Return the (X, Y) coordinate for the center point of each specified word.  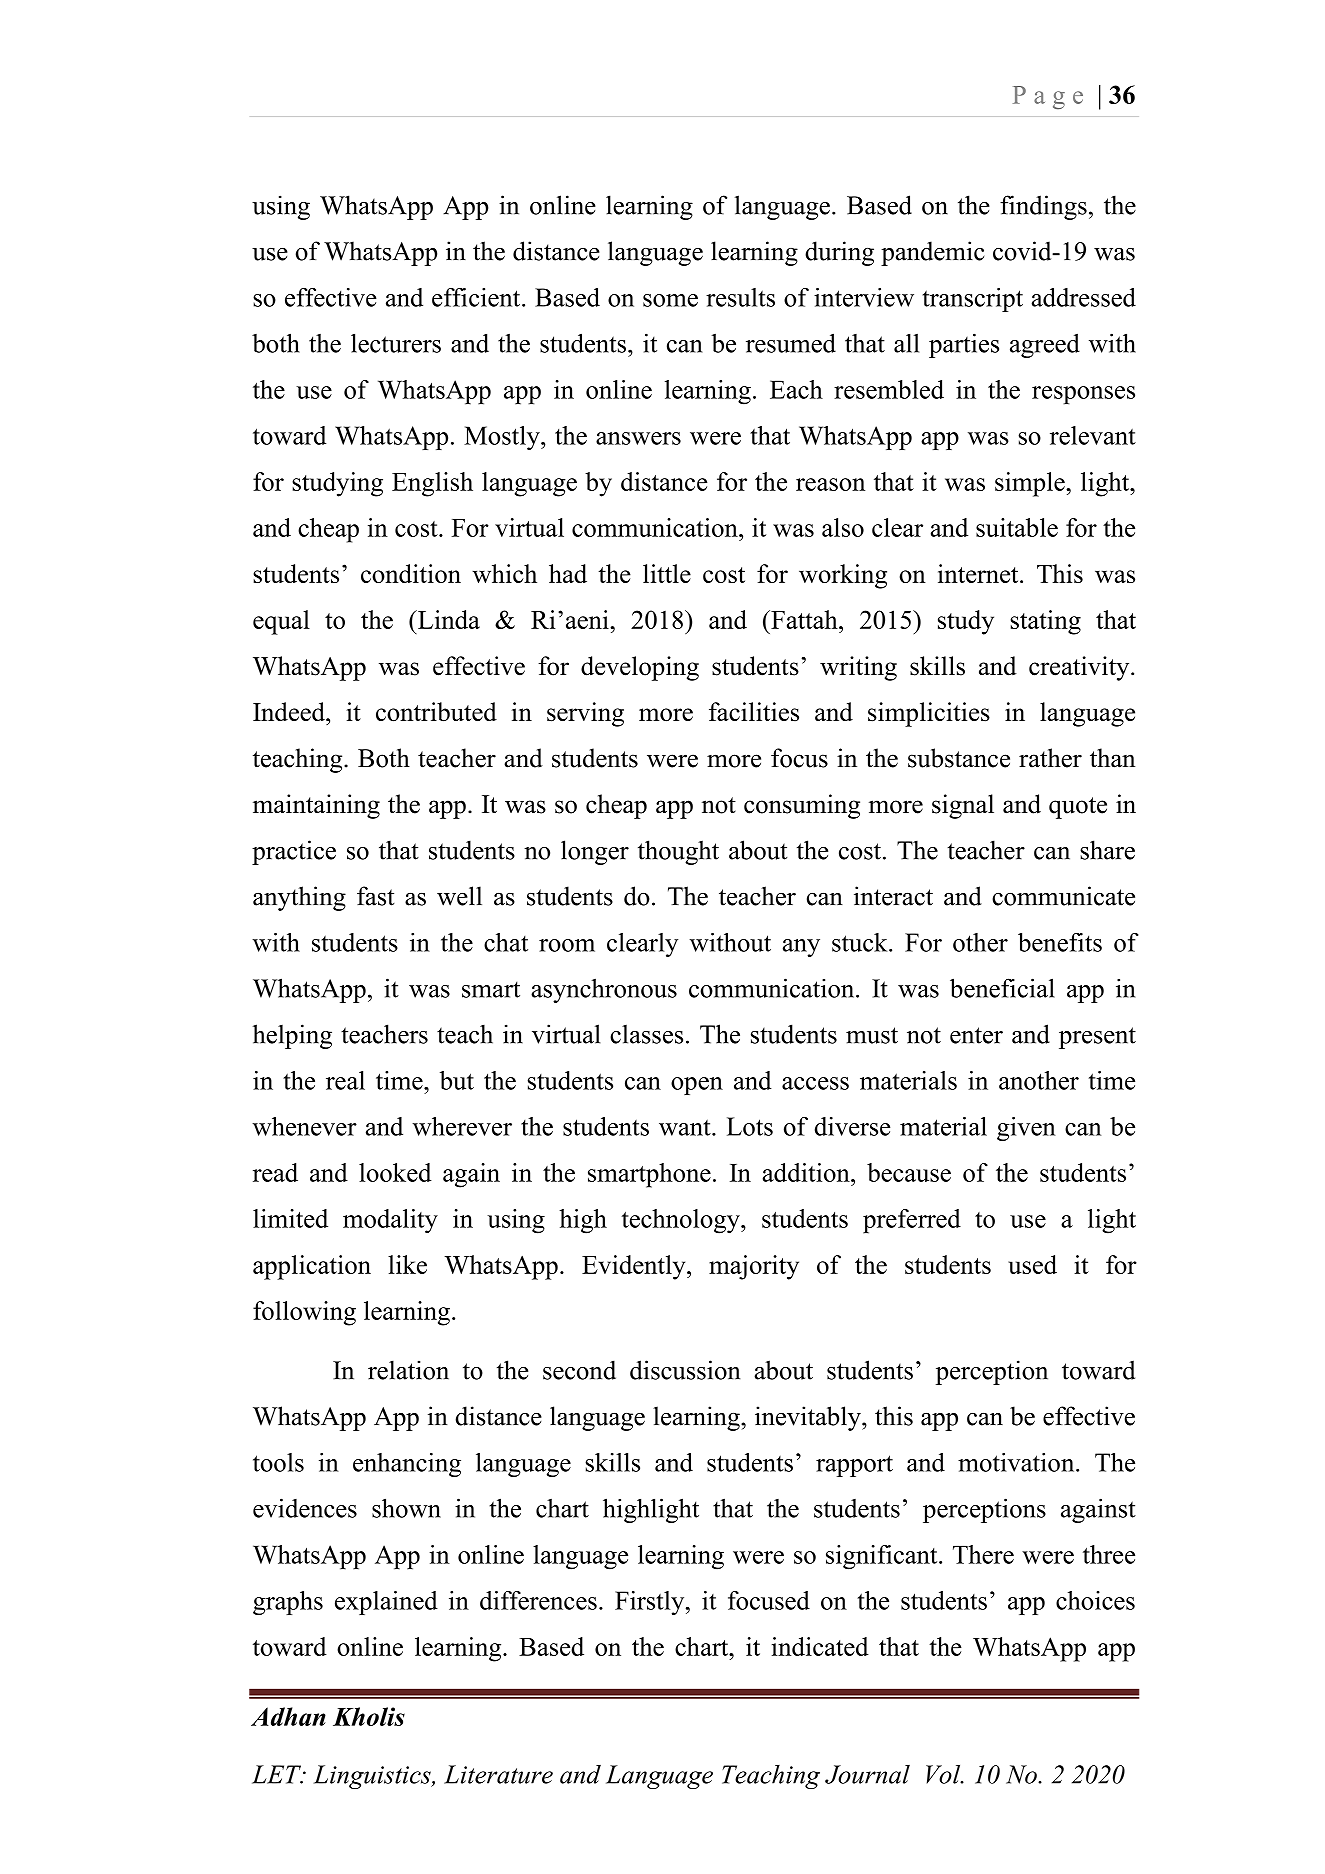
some (670, 300)
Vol (944, 1774)
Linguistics (373, 1777)
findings (1043, 207)
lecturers (396, 343)
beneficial (1002, 988)
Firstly (651, 1603)
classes (646, 1034)
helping (292, 1036)
